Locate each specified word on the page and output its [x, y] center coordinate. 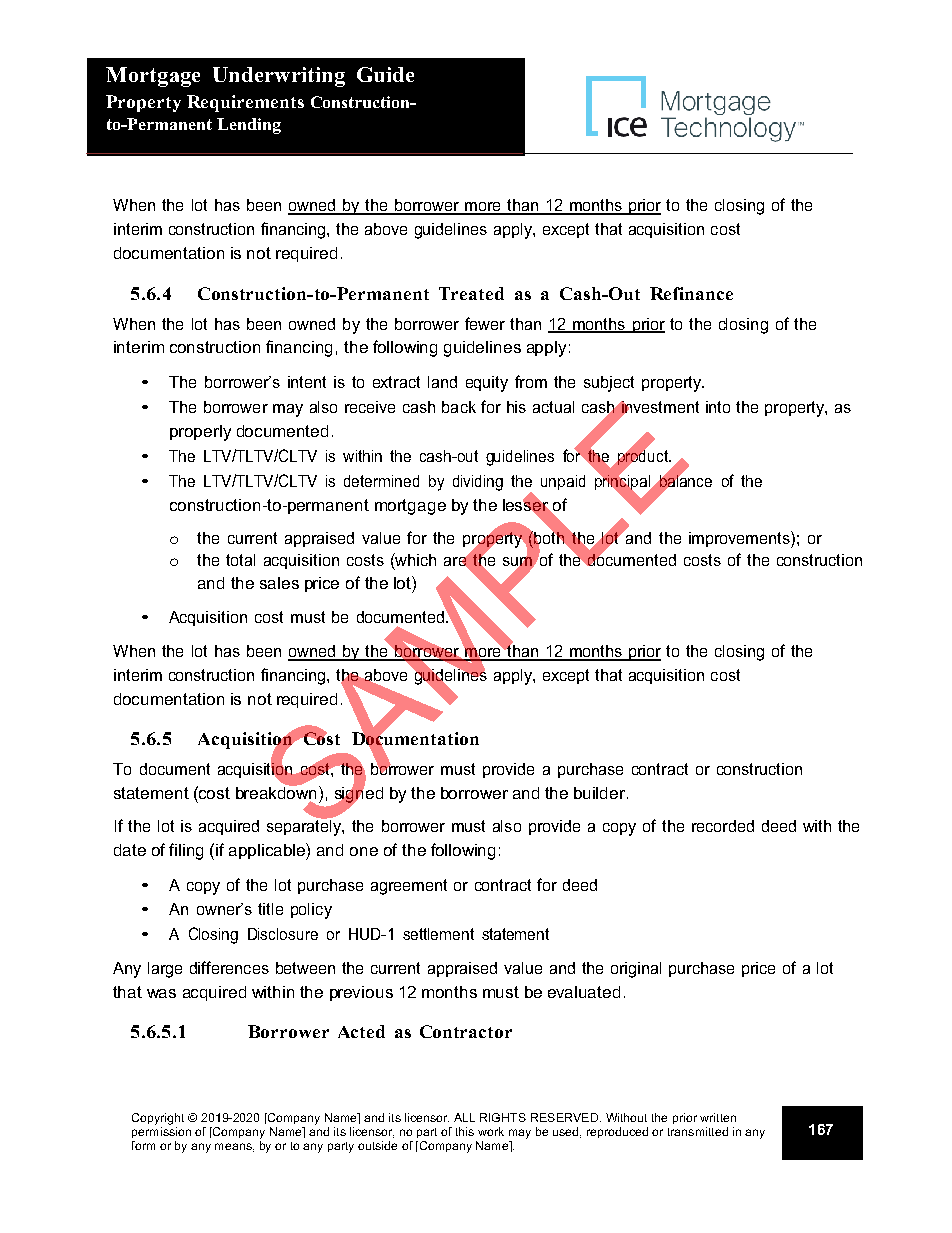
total [240, 560]
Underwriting [279, 77]
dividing [478, 483]
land [442, 382]
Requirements [245, 103]
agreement [409, 887]
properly [200, 433]
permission [161, 1132]
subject [609, 384]
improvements [740, 539]
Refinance [691, 293]
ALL [464, 1117]
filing [186, 851]
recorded [723, 826]
